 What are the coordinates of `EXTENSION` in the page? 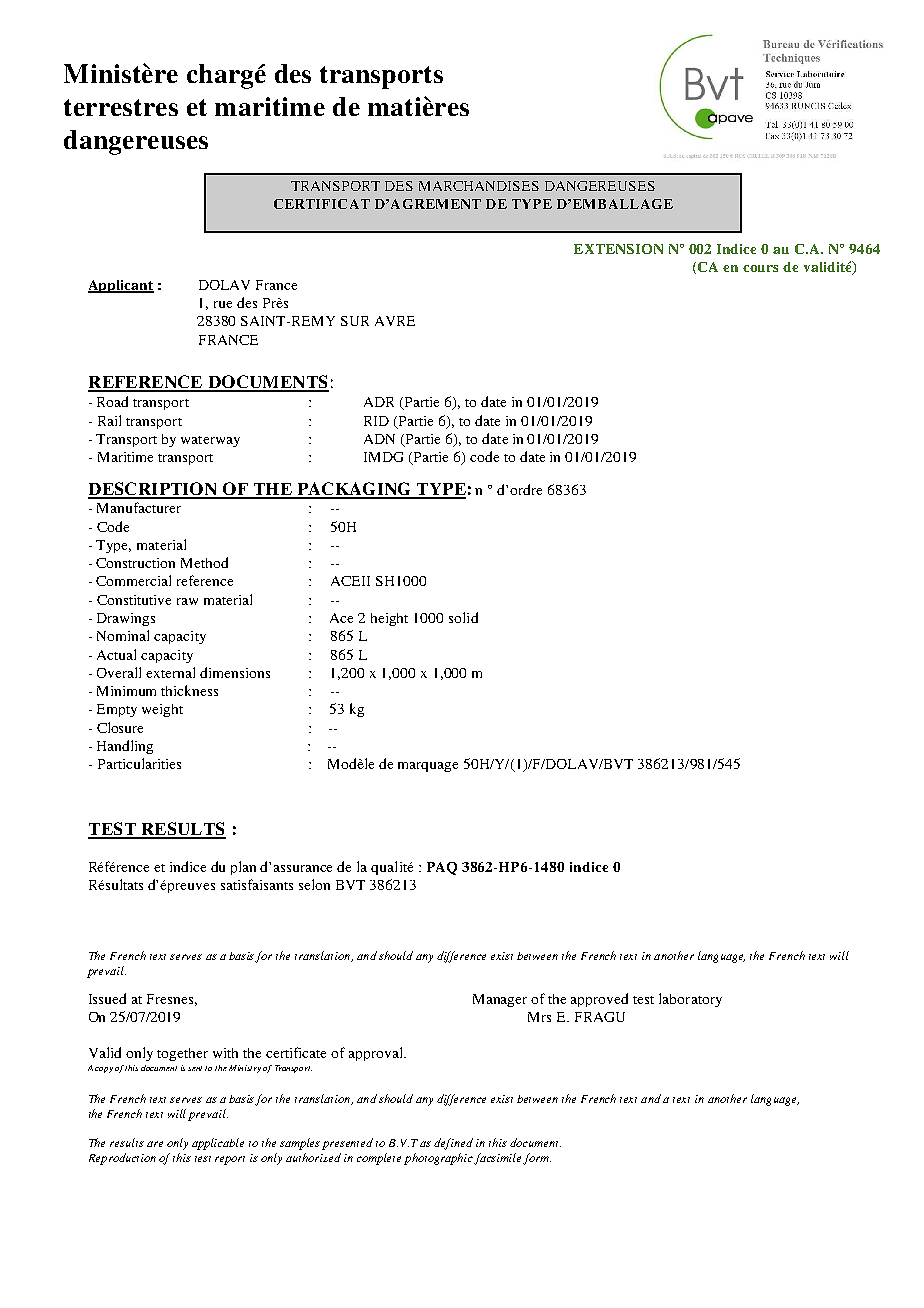 It's located at (618, 249).
